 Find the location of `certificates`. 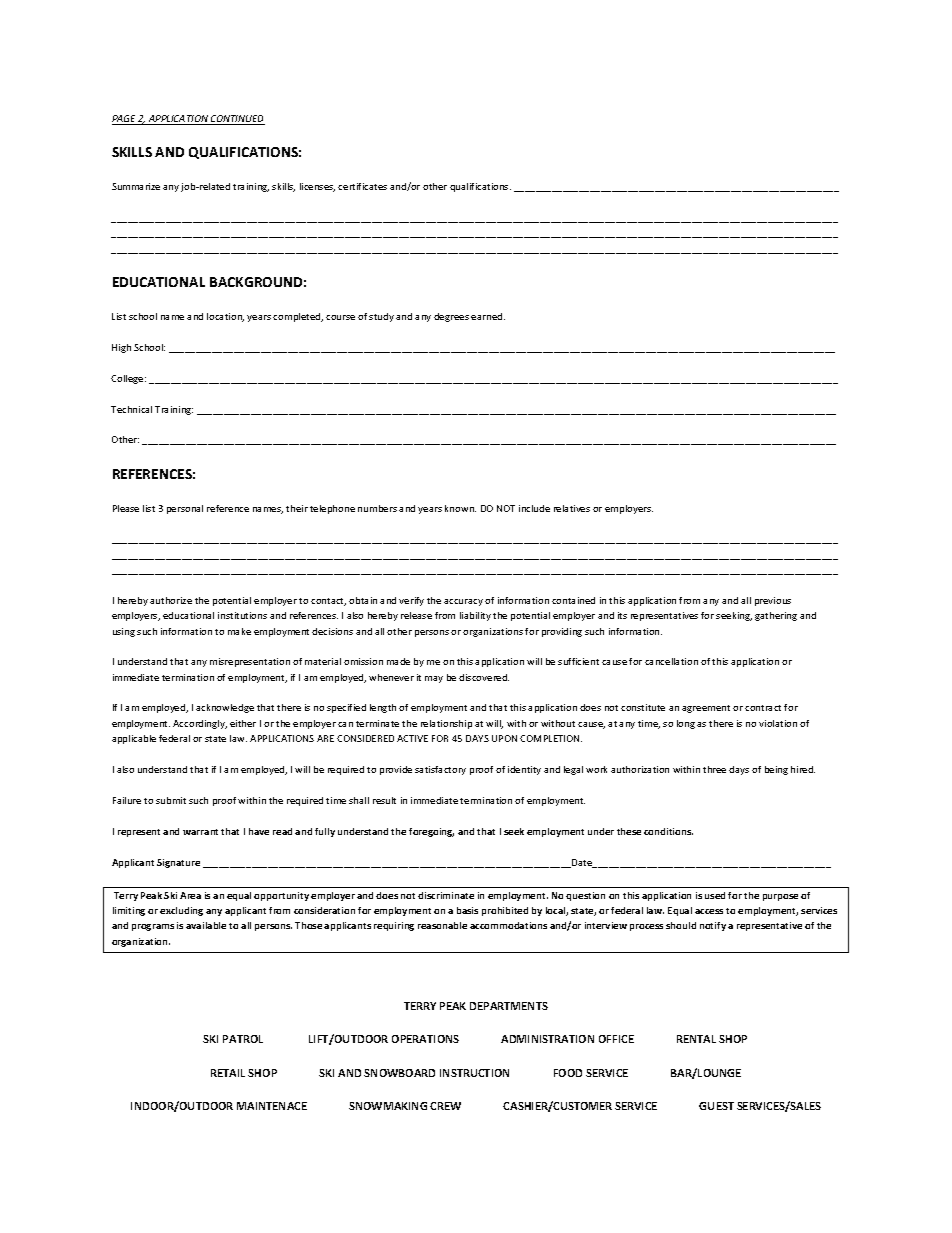

certificates is located at coordinates (362, 186).
